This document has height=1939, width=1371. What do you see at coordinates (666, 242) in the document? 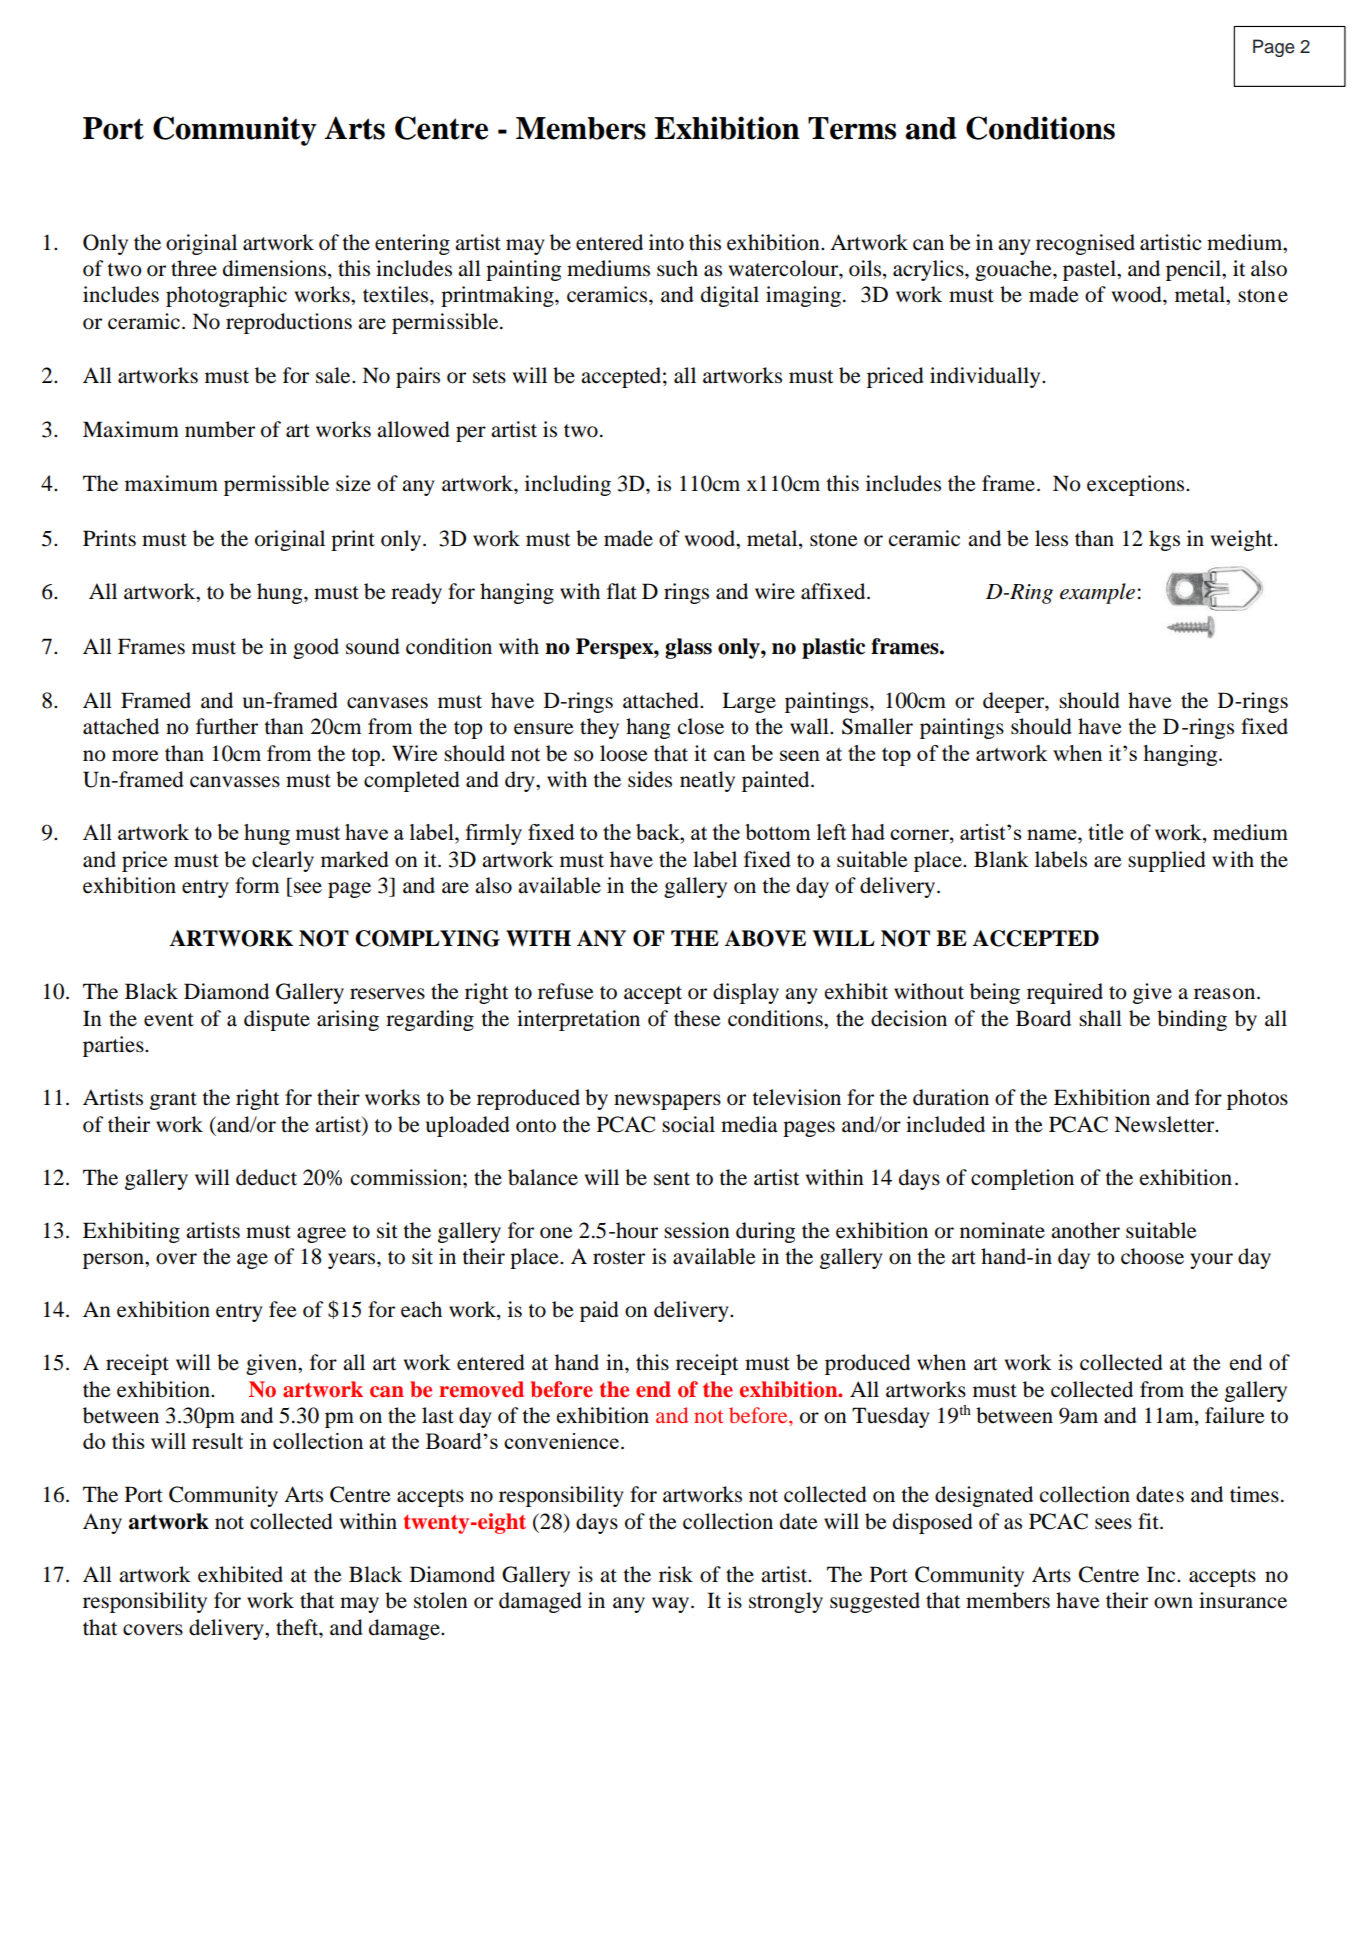
I see `into` at bounding box center [666, 242].
